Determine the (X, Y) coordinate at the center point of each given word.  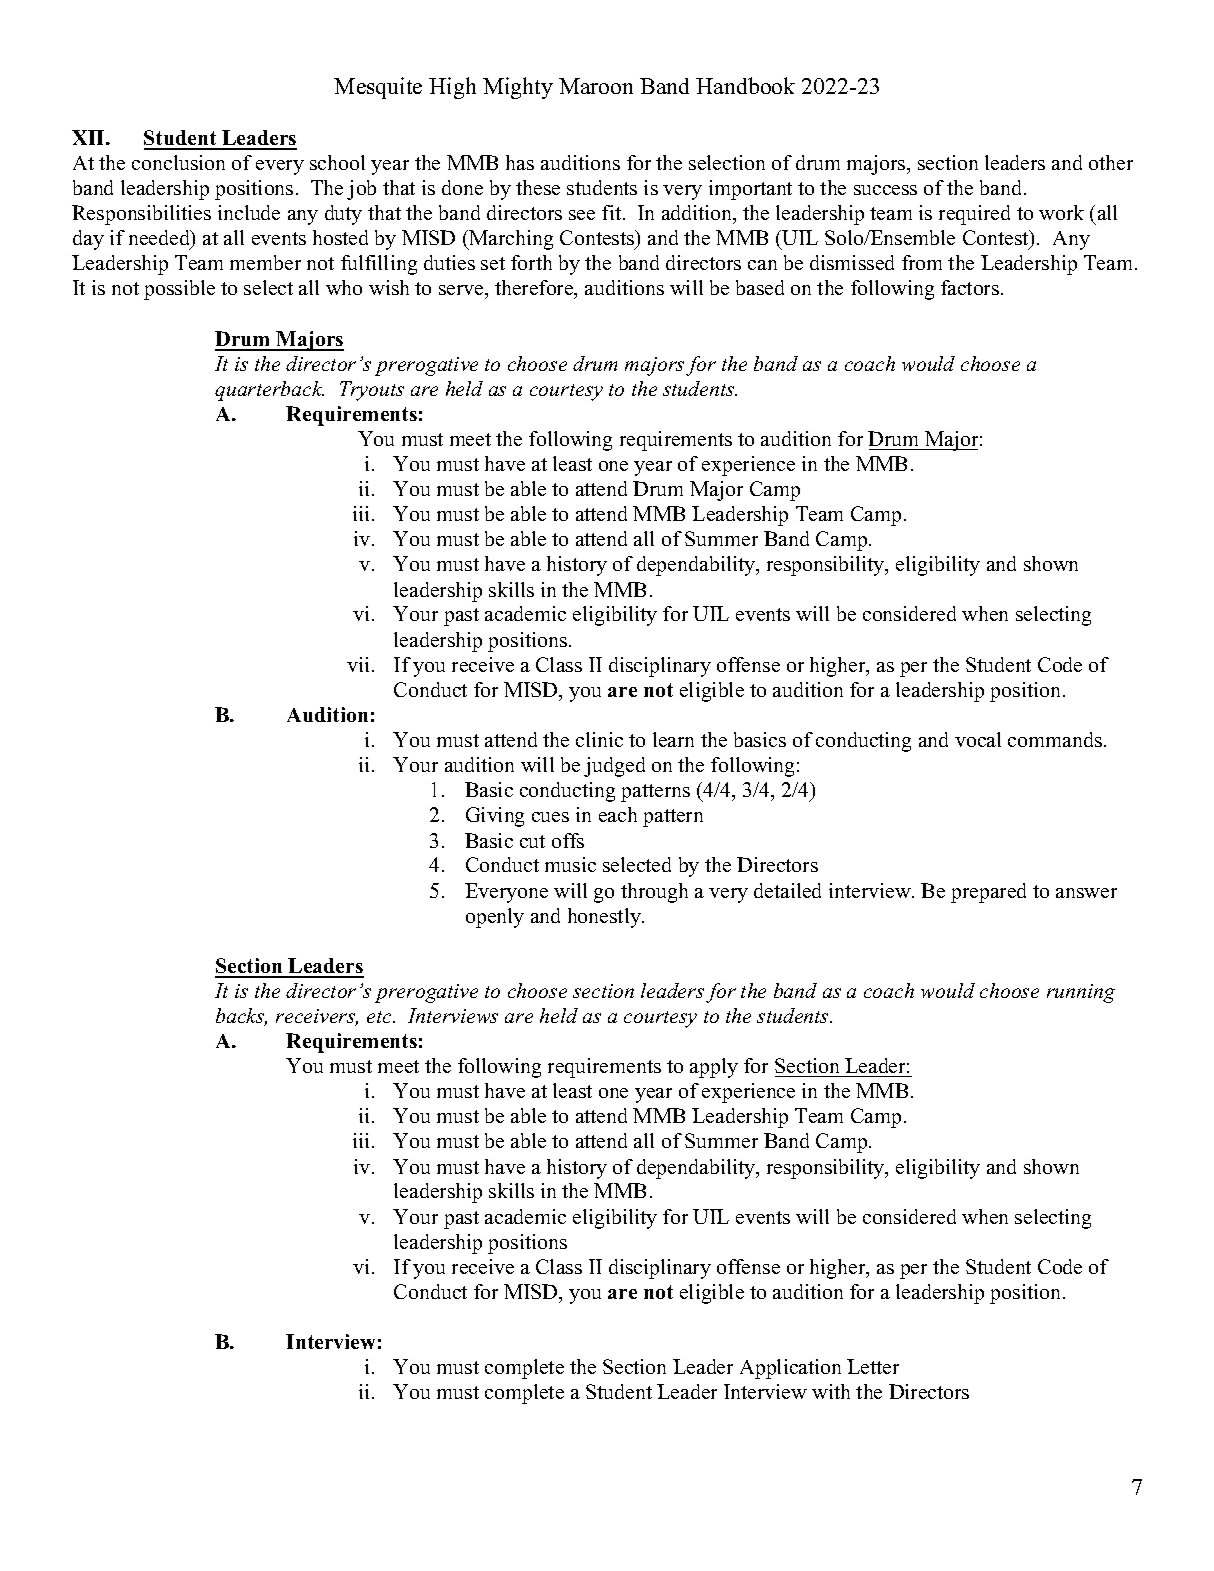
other (1111, 162)
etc (380, 1017)
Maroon (596, 86)
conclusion (178, 162)
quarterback (269, 391)
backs (241, 1017)
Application (790, 1369)
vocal (978, 739)
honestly (605, 918)
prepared (988, 893)
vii (358, 664)
